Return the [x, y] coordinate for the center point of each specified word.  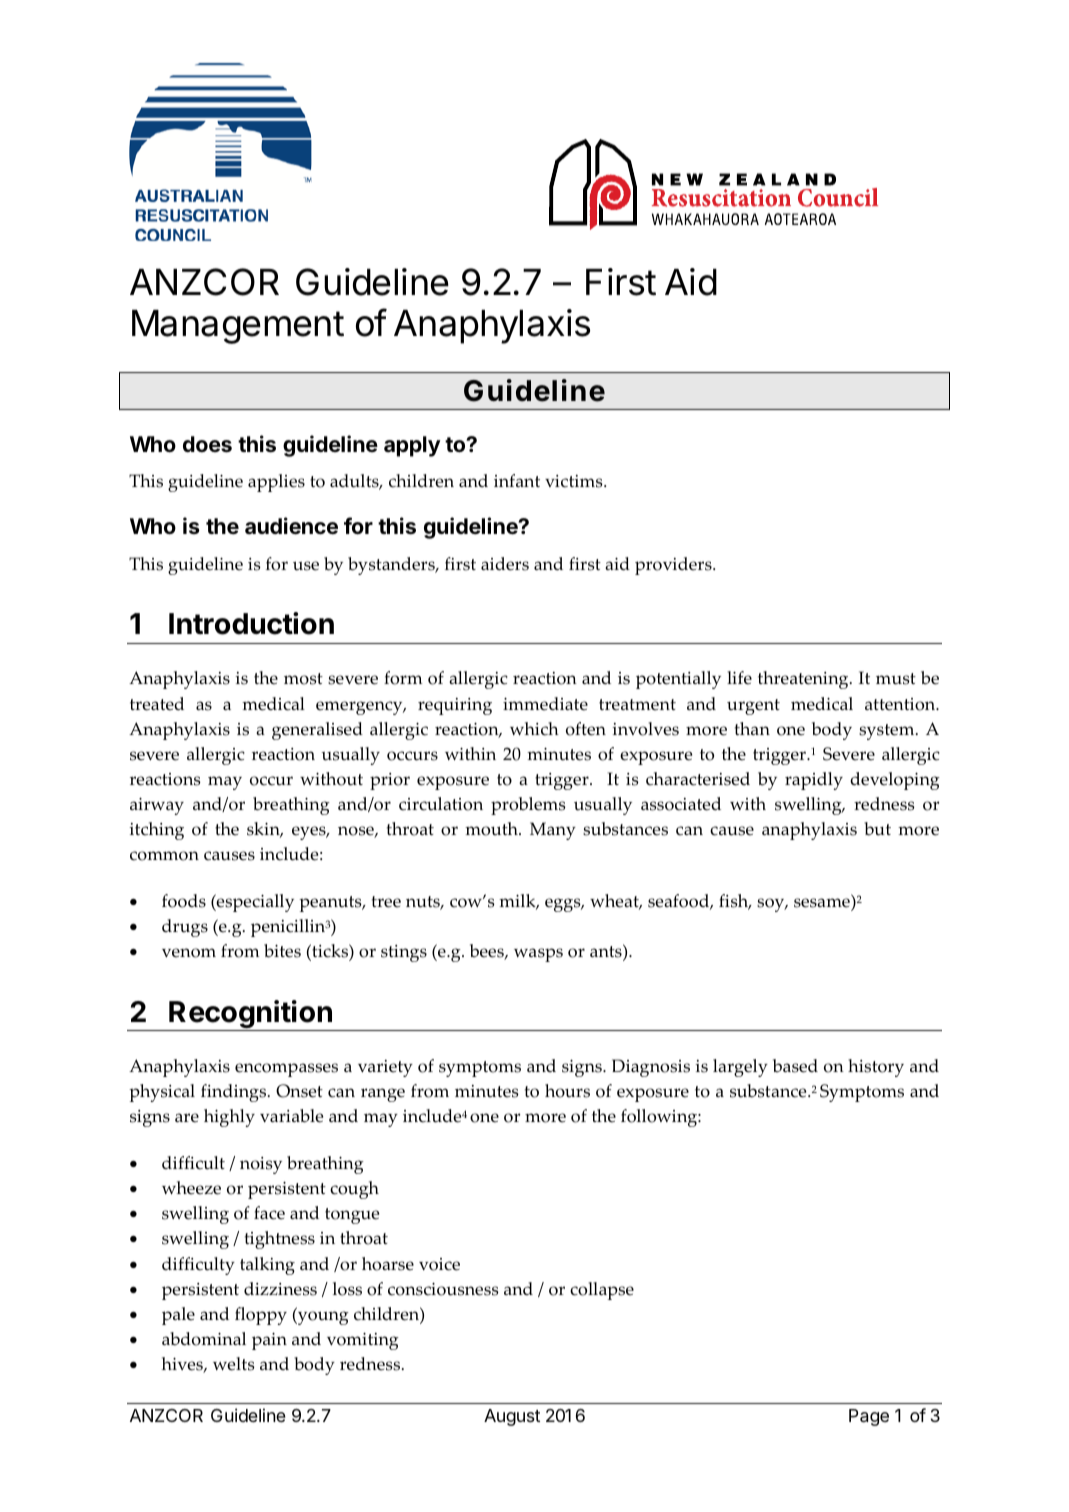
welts [234, 1364]
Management [238, 327]
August [512, 1417]
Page [869, 1417]
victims [575, 481]
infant [517, 480]
